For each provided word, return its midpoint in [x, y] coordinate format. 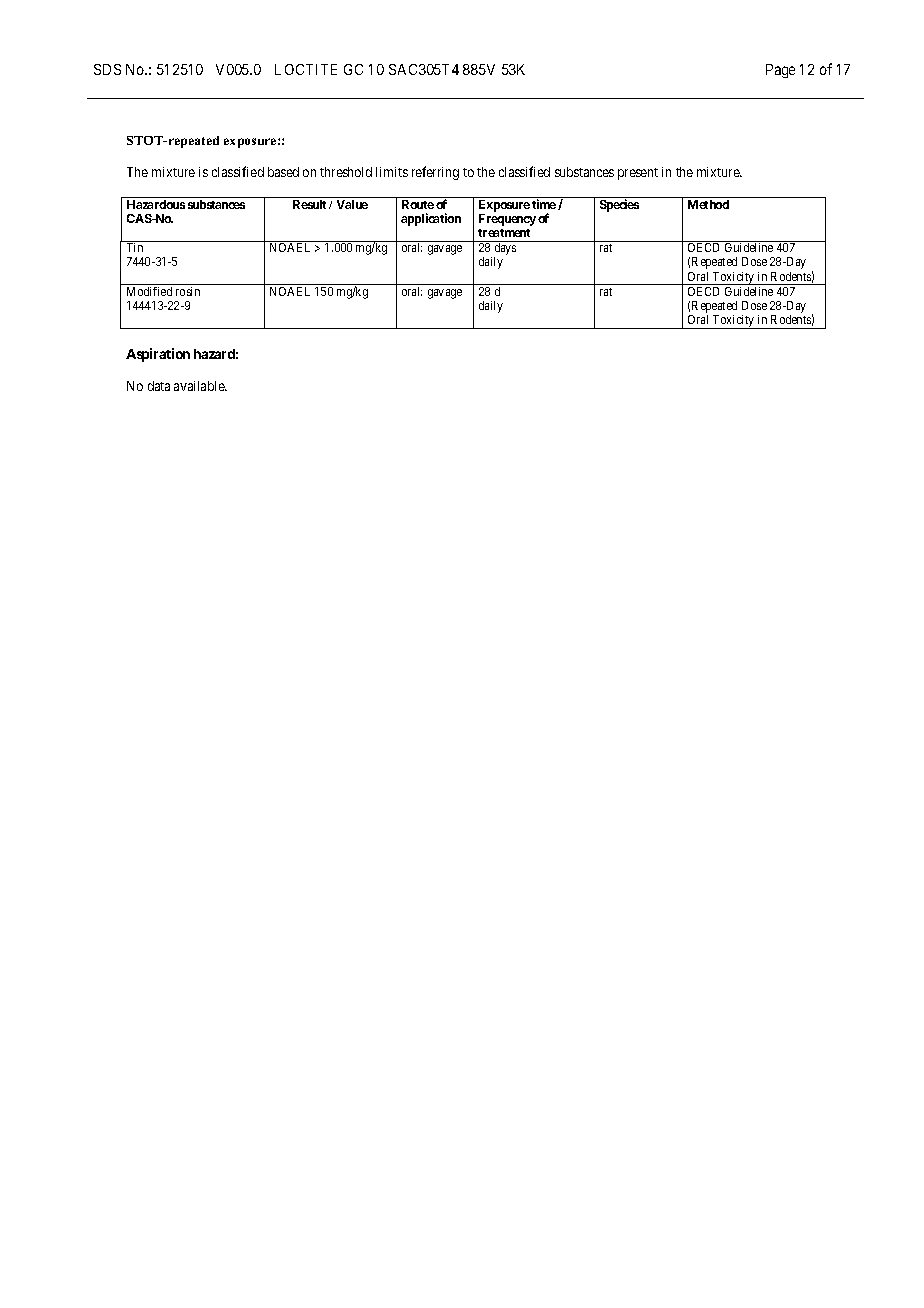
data [159, 386]
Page [780, 71]
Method [708, 204]
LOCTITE [306, 69]
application [431, 219]
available [200, 386]
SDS [107, 69]
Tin [135, 247]
